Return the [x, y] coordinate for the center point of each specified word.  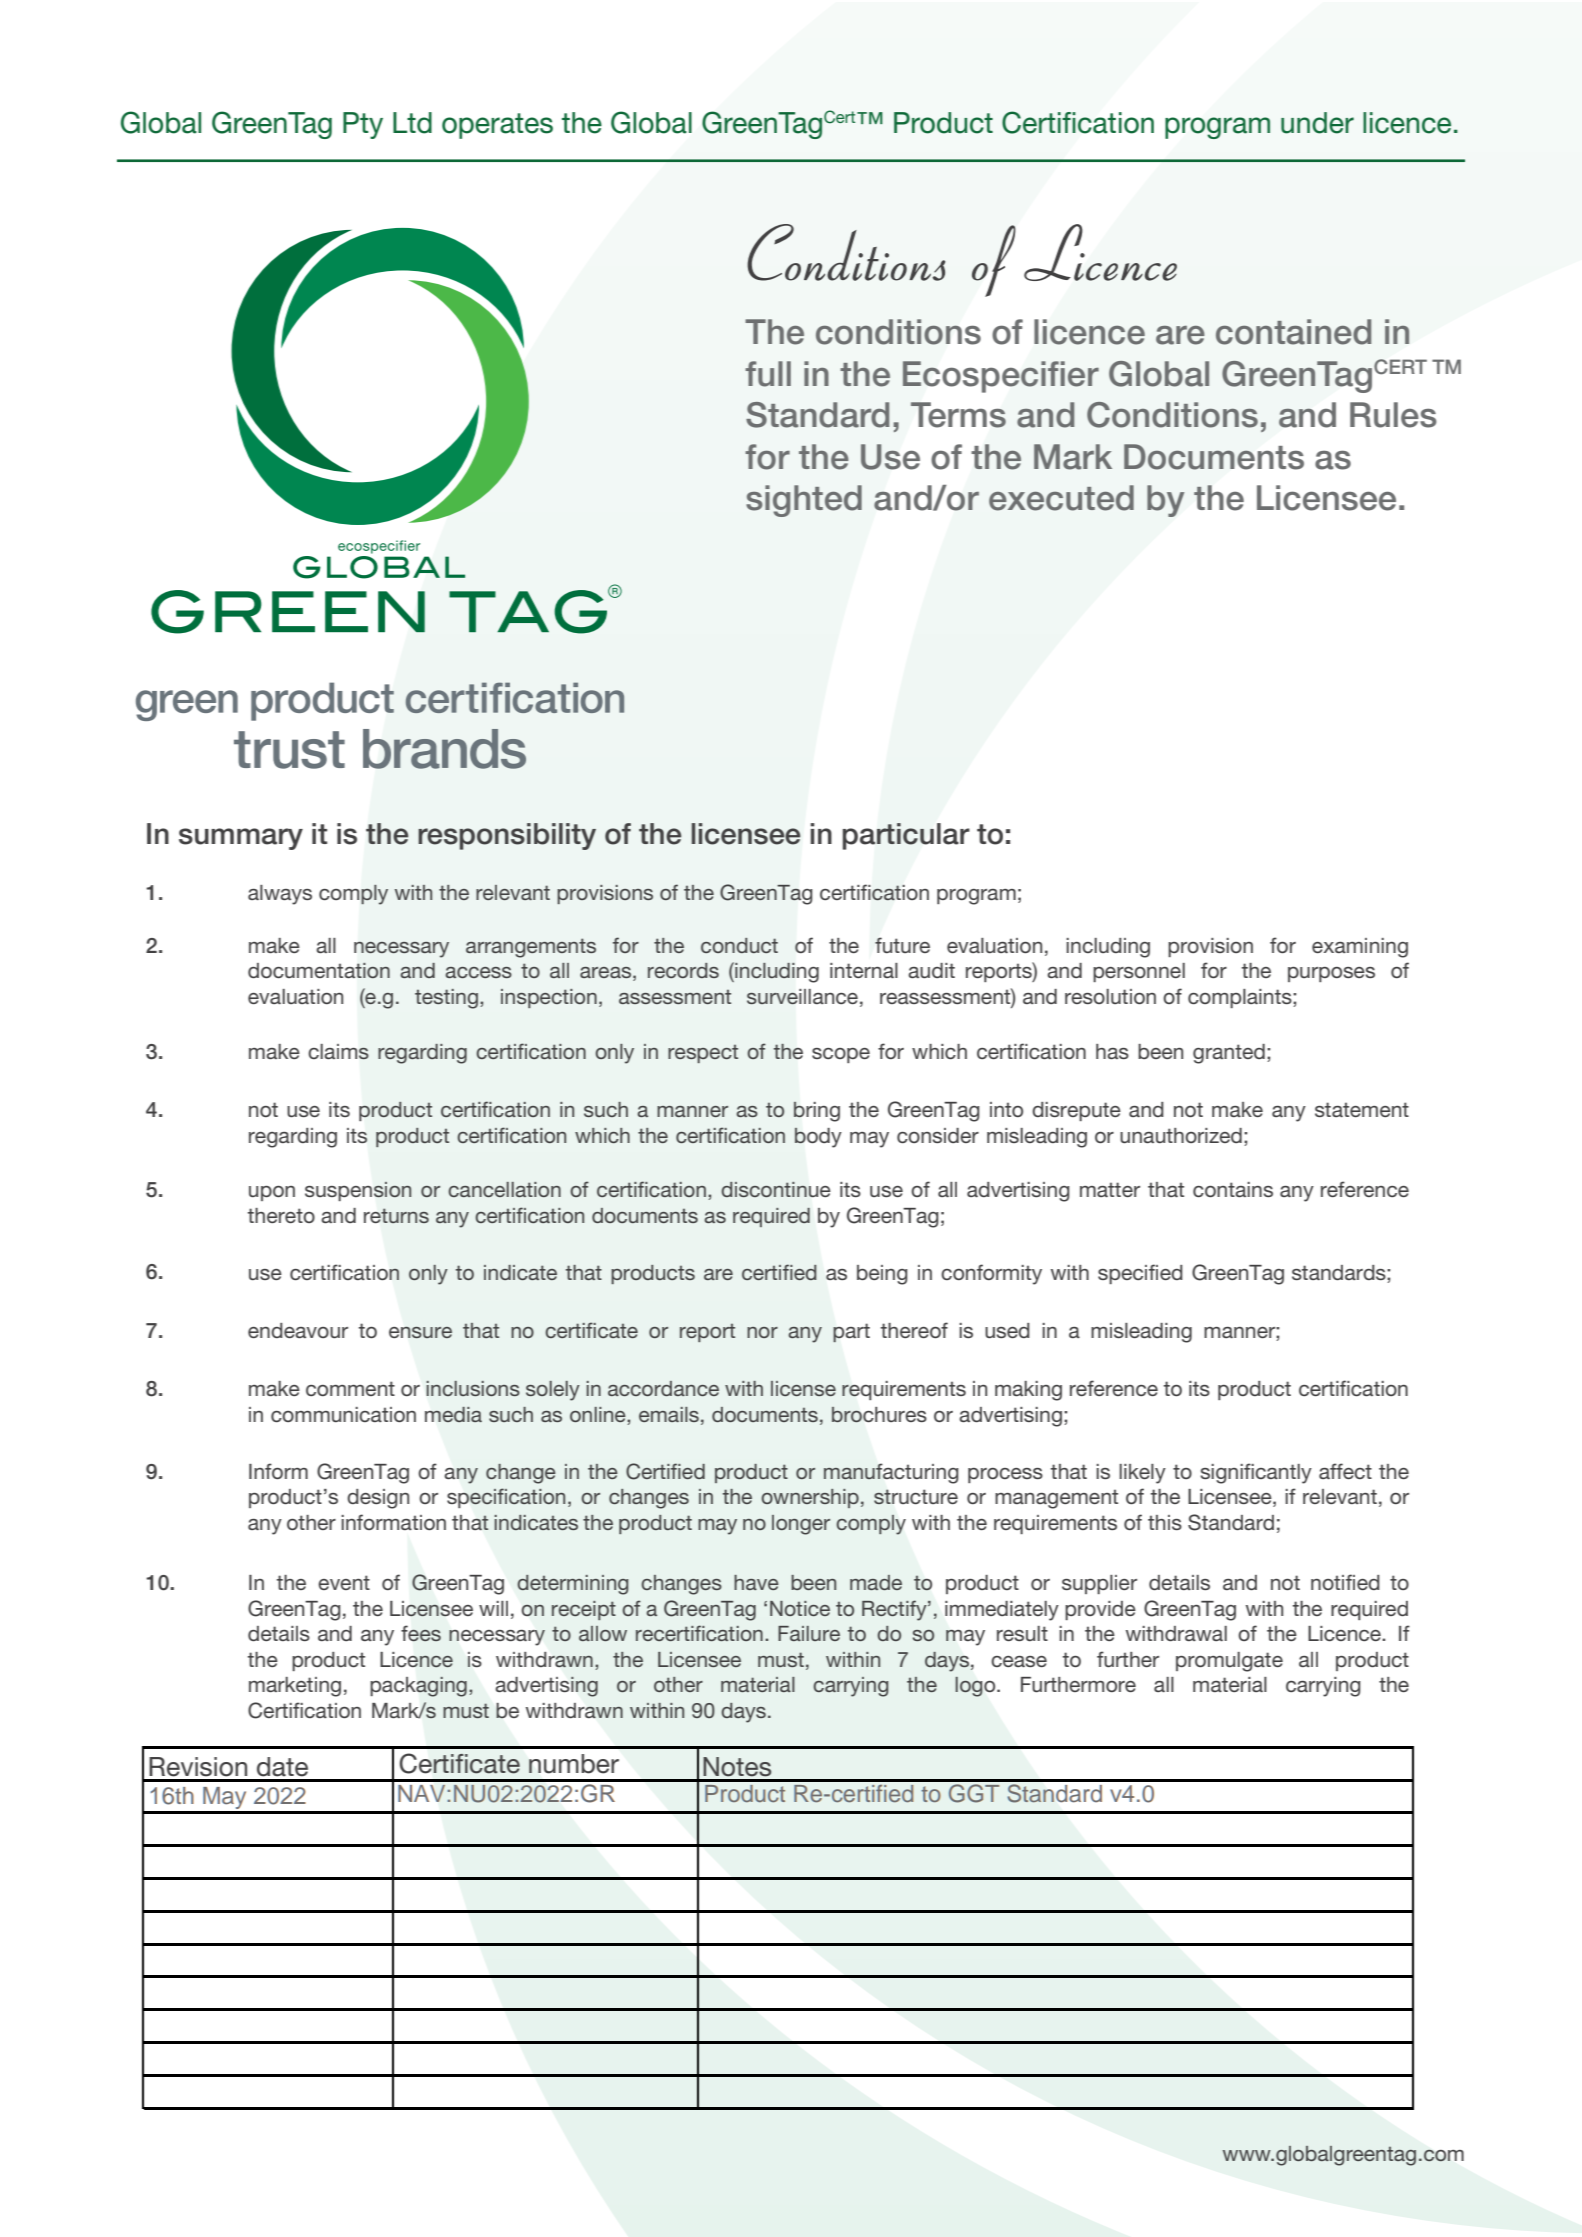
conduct [739, 945]
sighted [804, 501]
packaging [419, 1687]
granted [1229, 1054]
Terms [958, 415]
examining [1360, 948]
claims [338, 1052]
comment [350, 1388]
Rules [1393, 415]
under [1317, 123]
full [768, 374]
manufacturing [891, 1473]
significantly [1256, 1473]
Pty [363, 125]
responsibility [507, 836]
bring [817, 1112]
